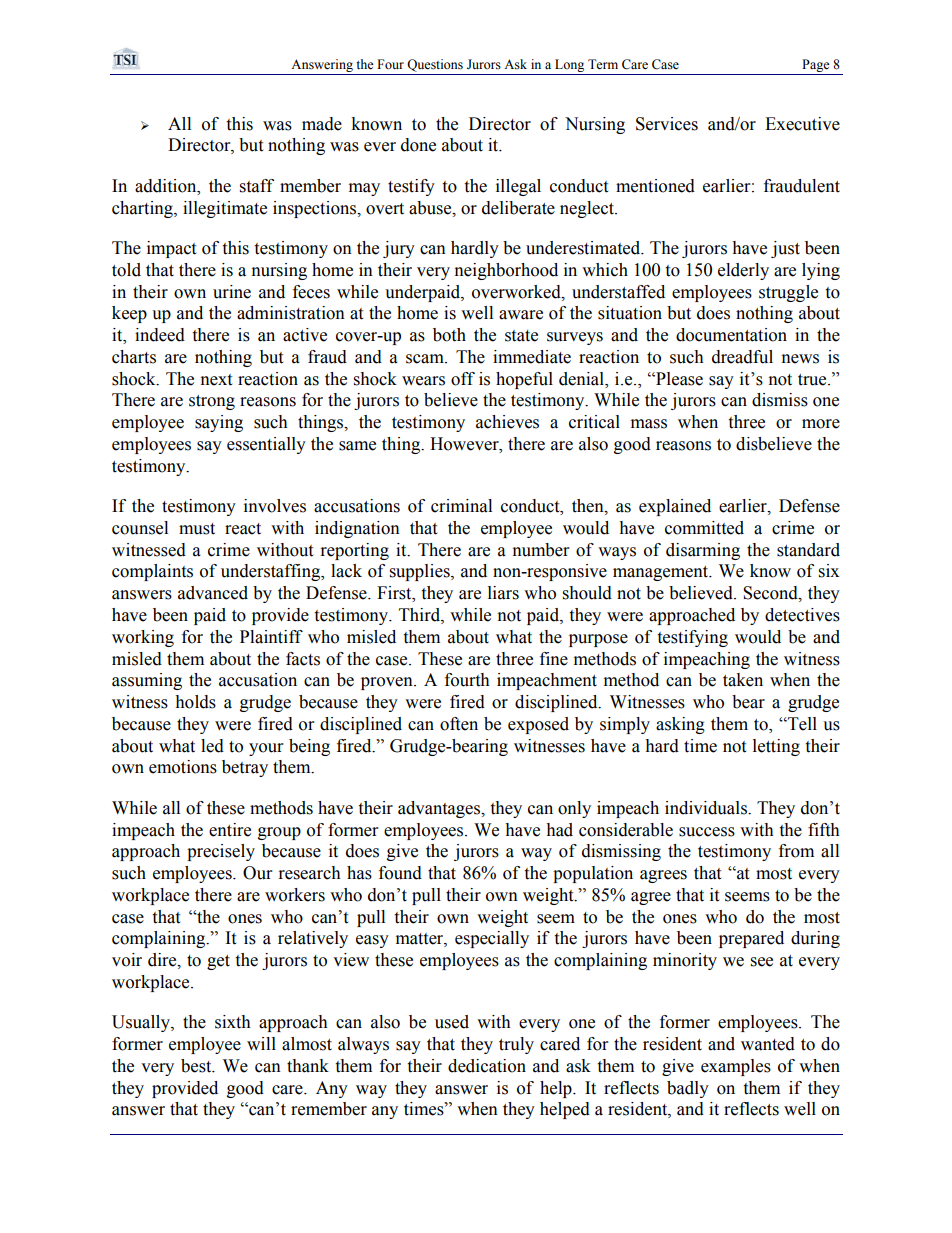  Describe the element at coordinates (435, 65) in the screenshot. I see `Questions` at that location.
